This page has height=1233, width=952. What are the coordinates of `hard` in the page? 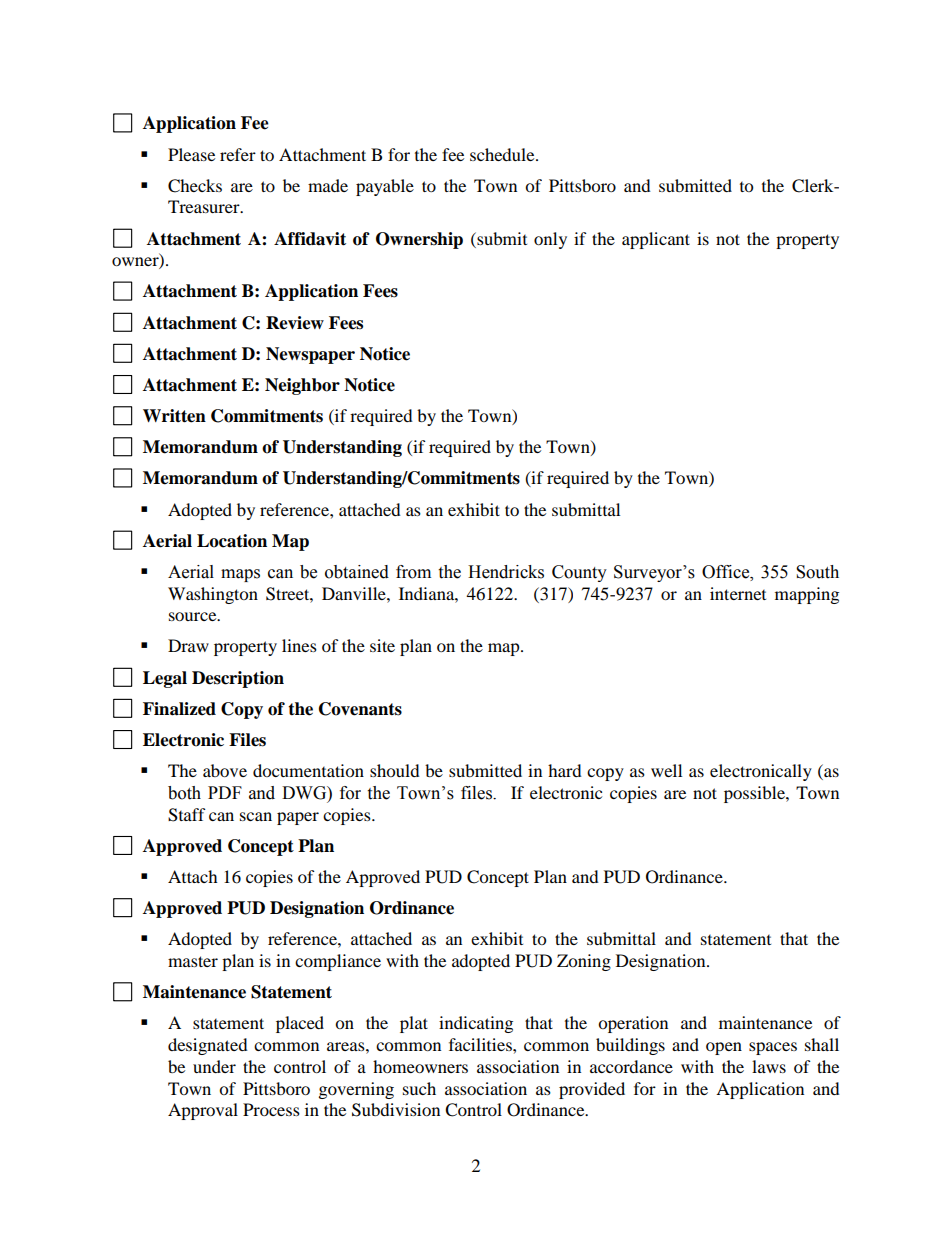 It's located at (565, 770).
